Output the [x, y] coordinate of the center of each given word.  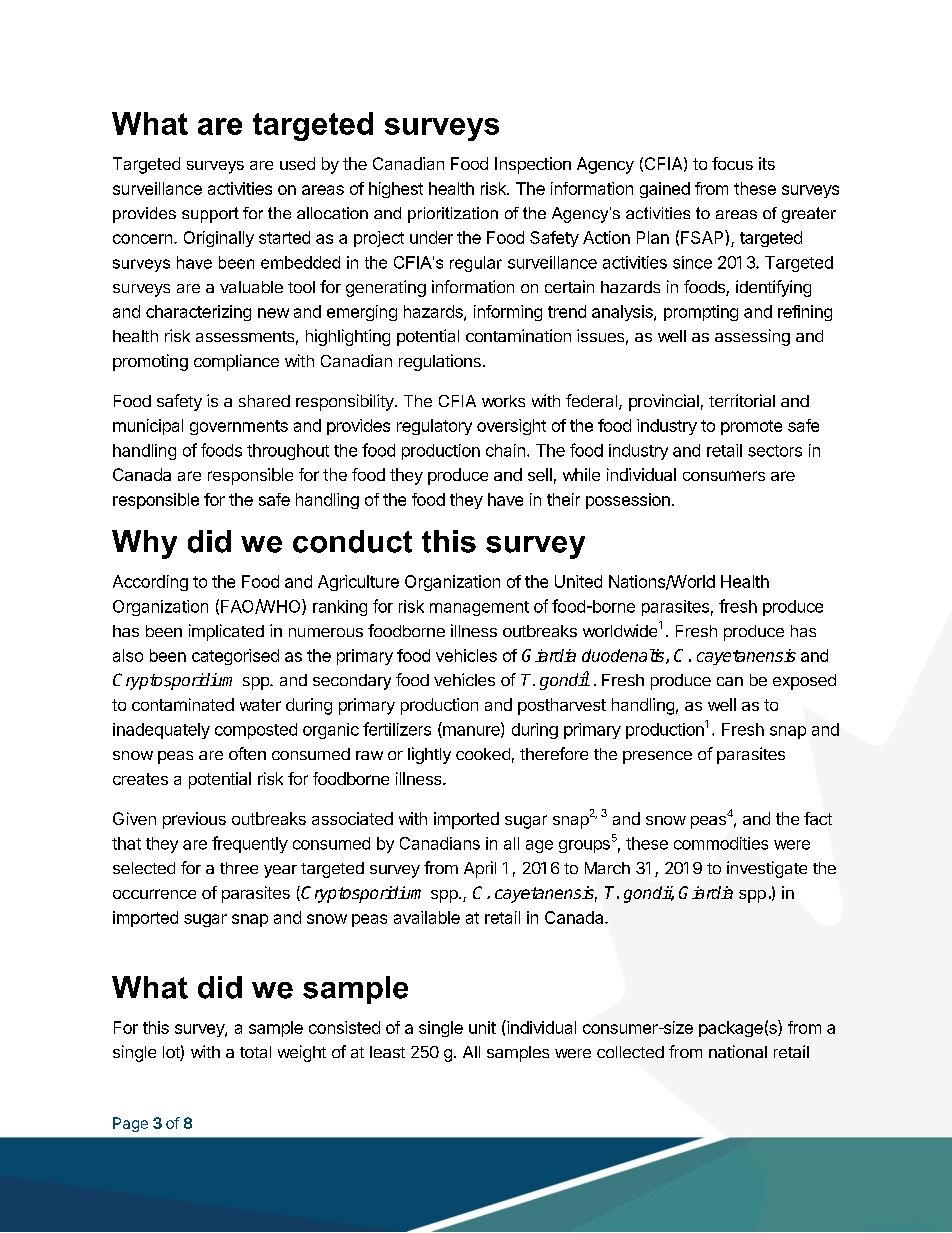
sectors [775, 451]
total [255, 1052]
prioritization [453, 215]
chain [505, 450]
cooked [483, 754]
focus [732, 163]
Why [144, 544]
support [210, 215]
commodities [721, 843]
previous [194, 820]
